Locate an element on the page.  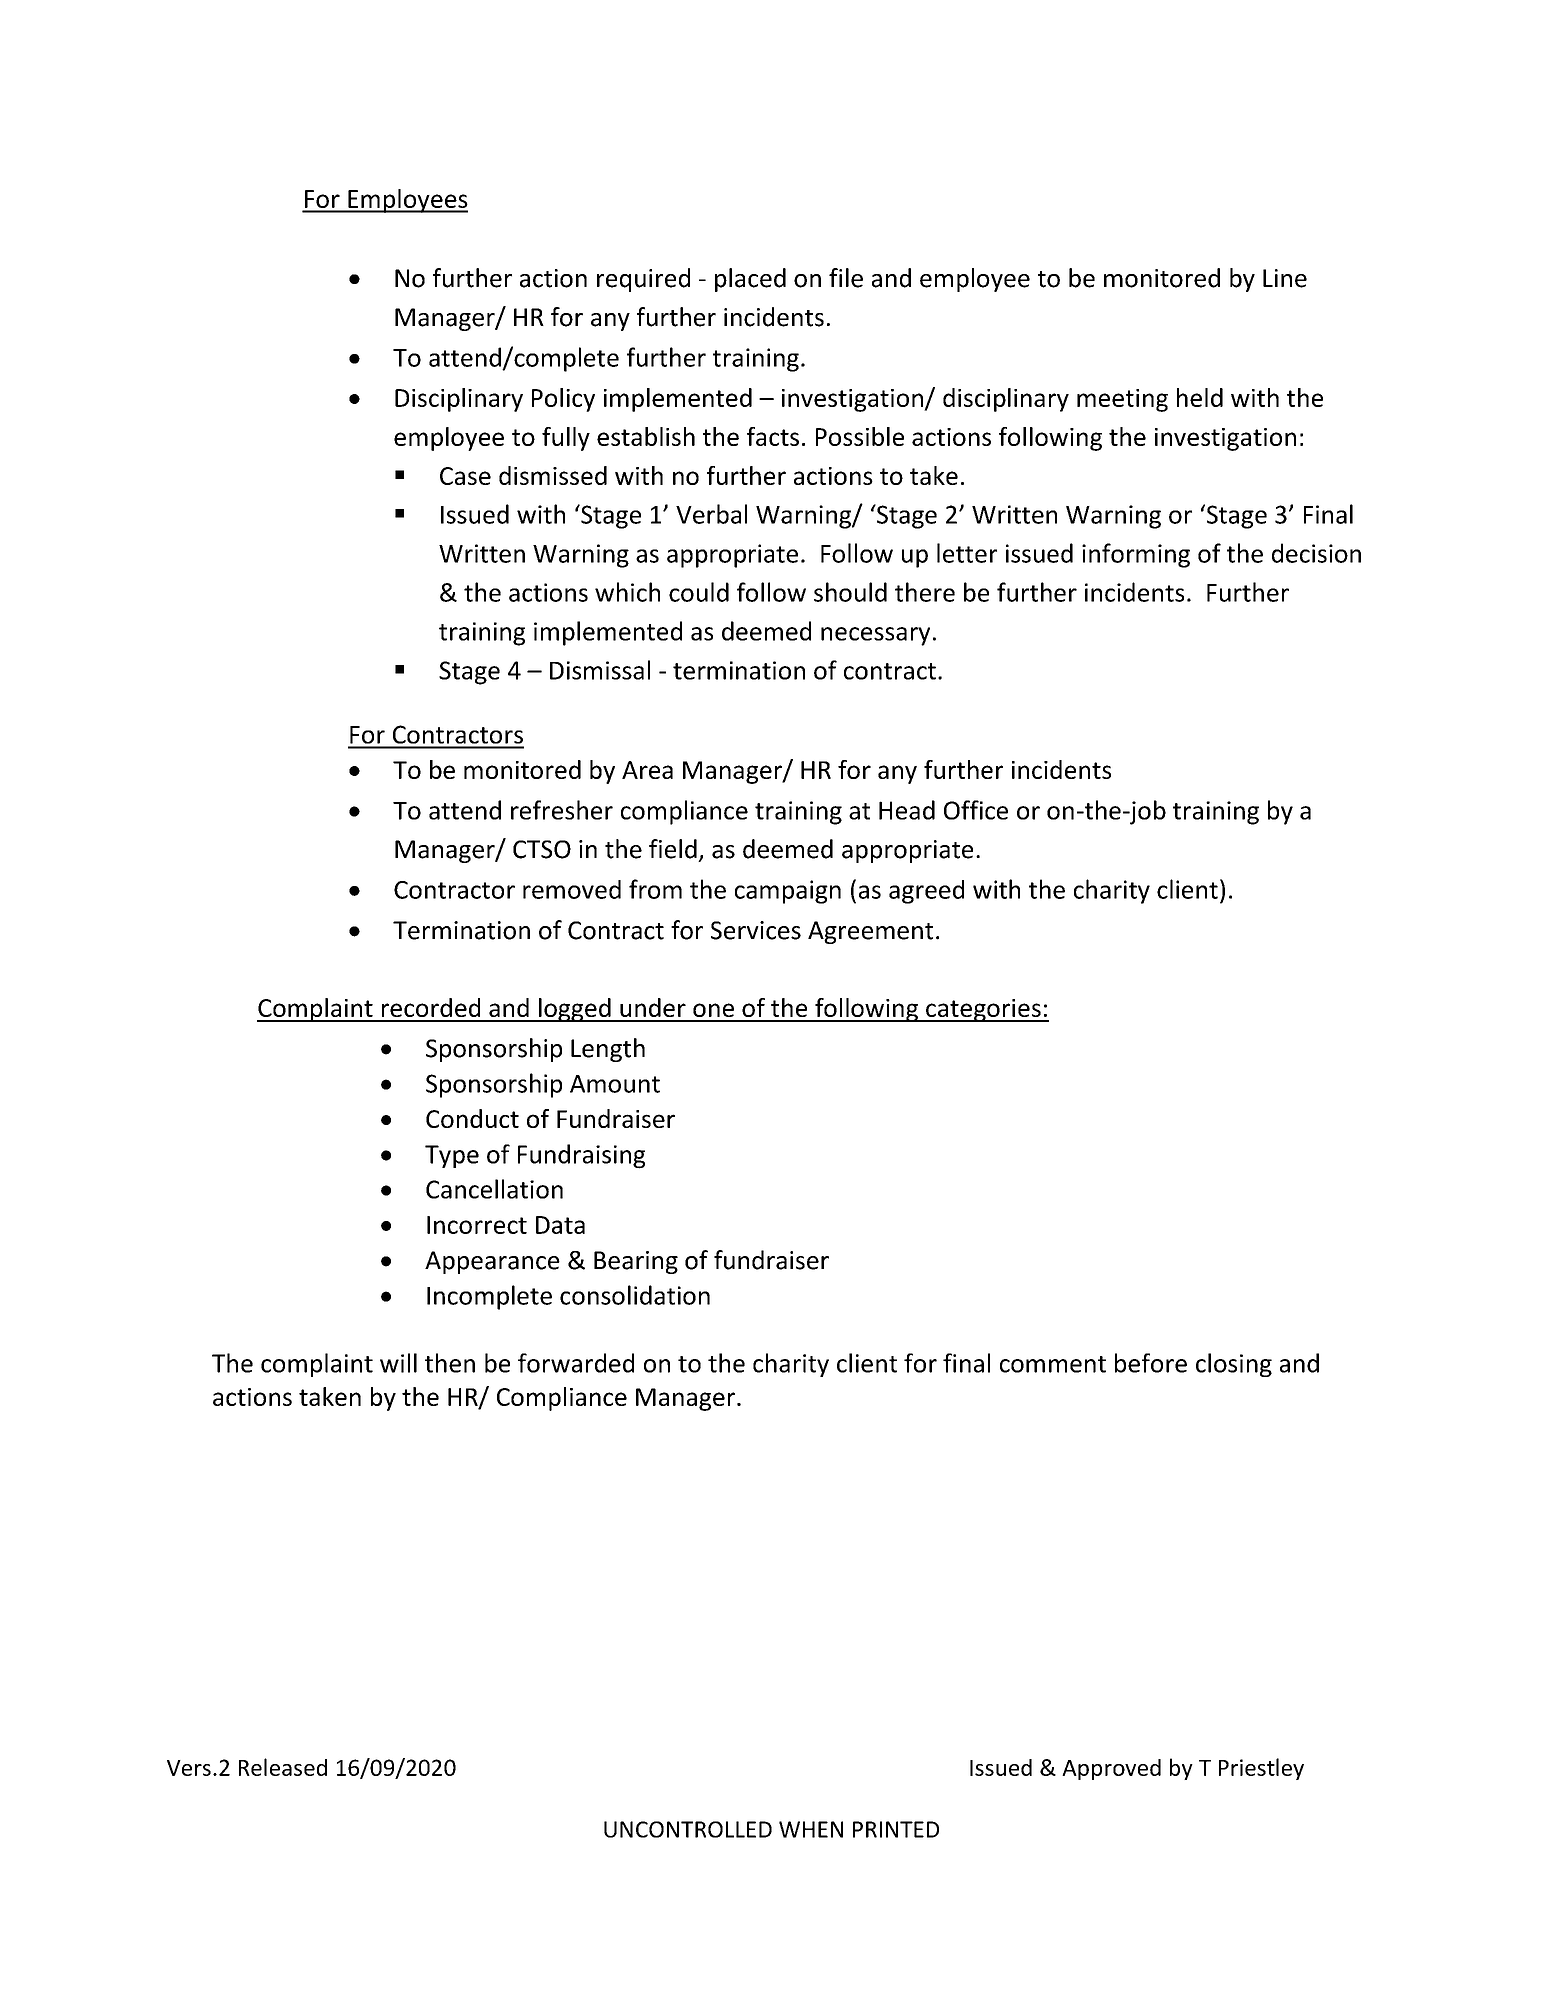
Services is located at coordinates (756, 930).
